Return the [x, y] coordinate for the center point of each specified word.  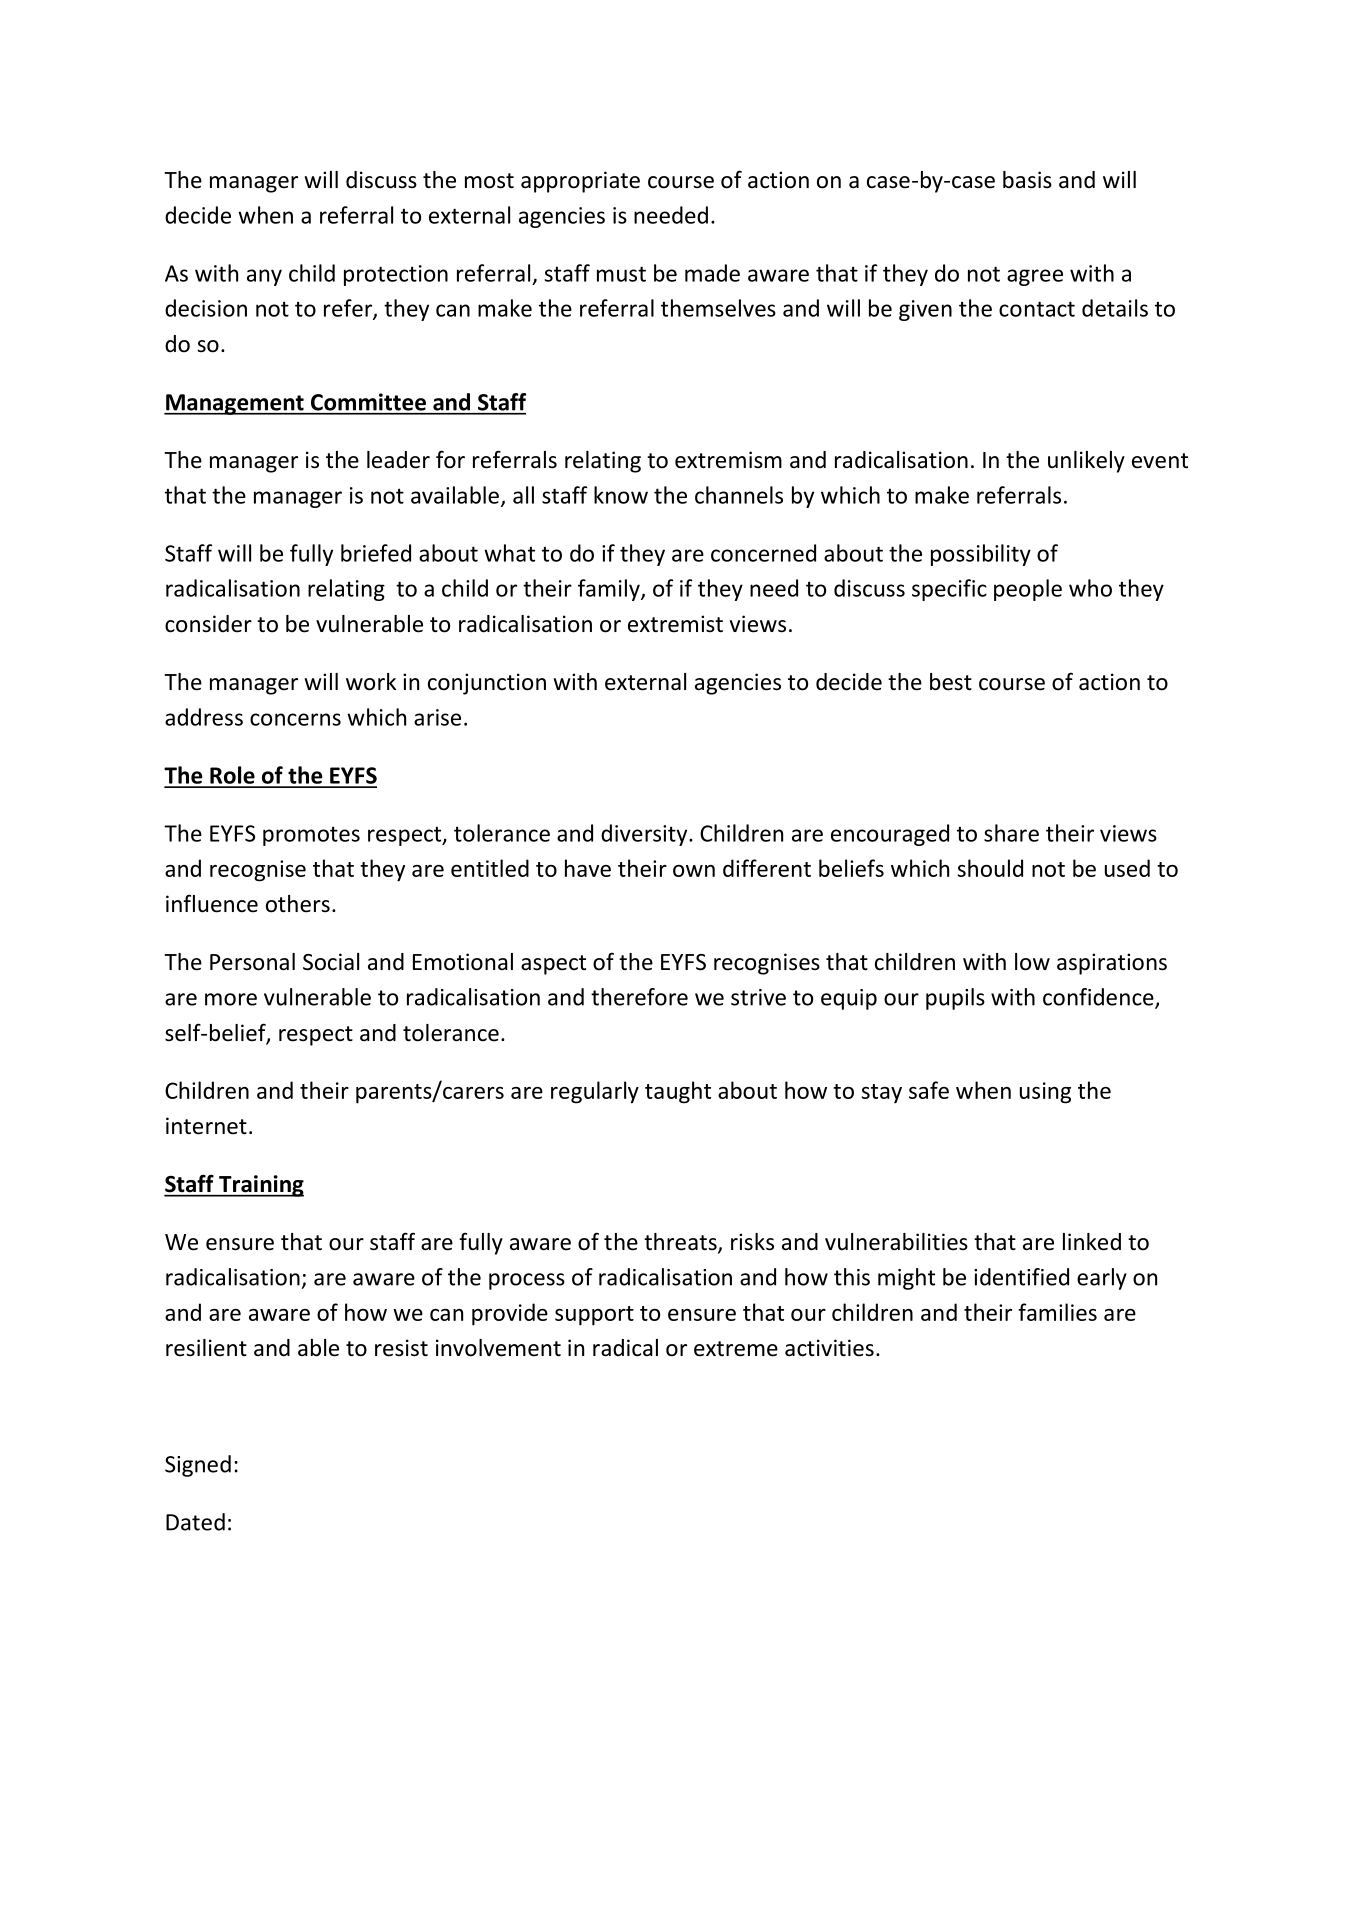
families [1057, 1312]
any [264, 277]
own [694, 871]
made [712, 273]
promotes [311, 836]
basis [1027, 180]
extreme [736, 1349]
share [1011, 833]
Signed [198, 1466]
